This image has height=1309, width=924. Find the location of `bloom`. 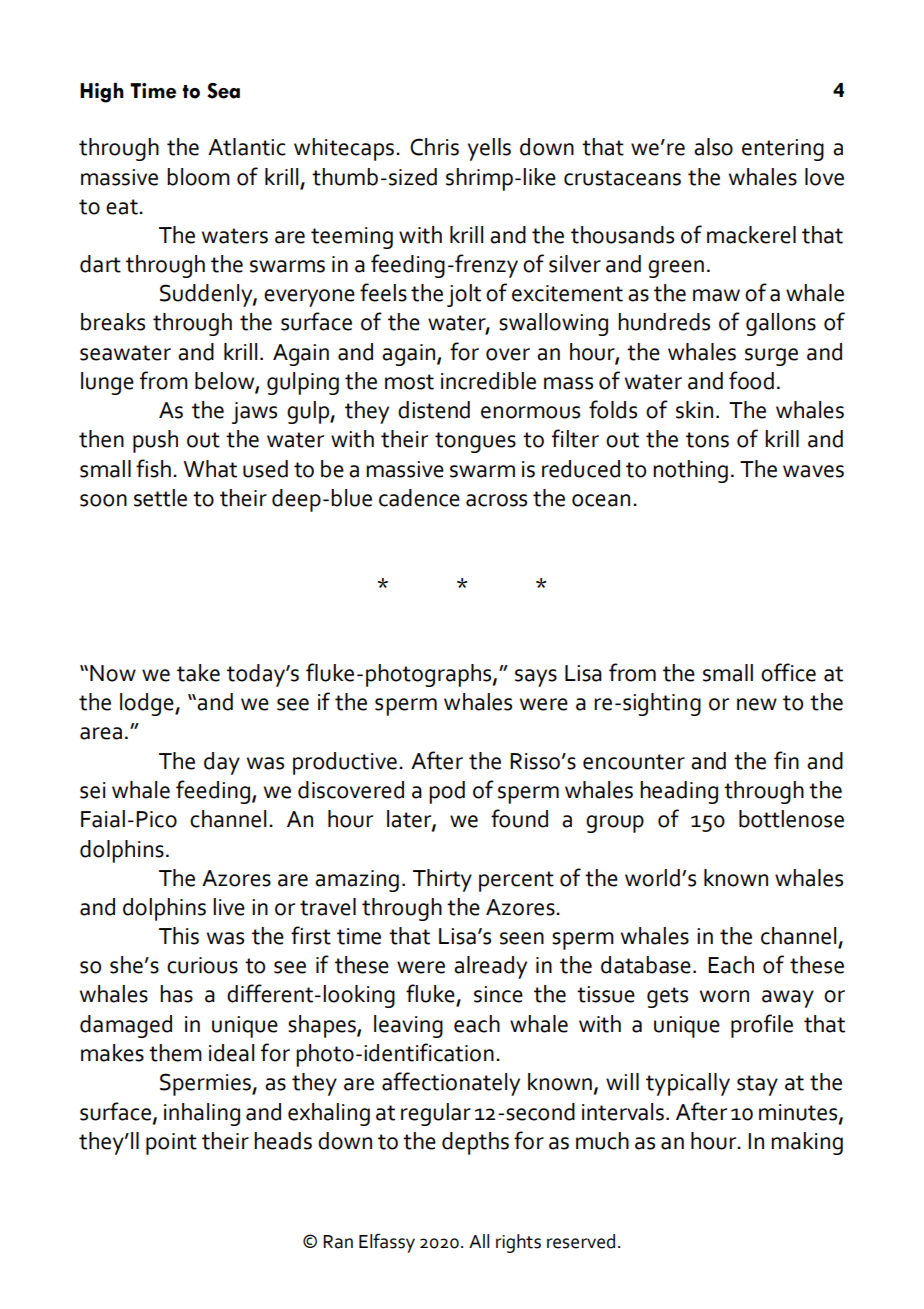

bloom is located at coordinates (198, 177).
